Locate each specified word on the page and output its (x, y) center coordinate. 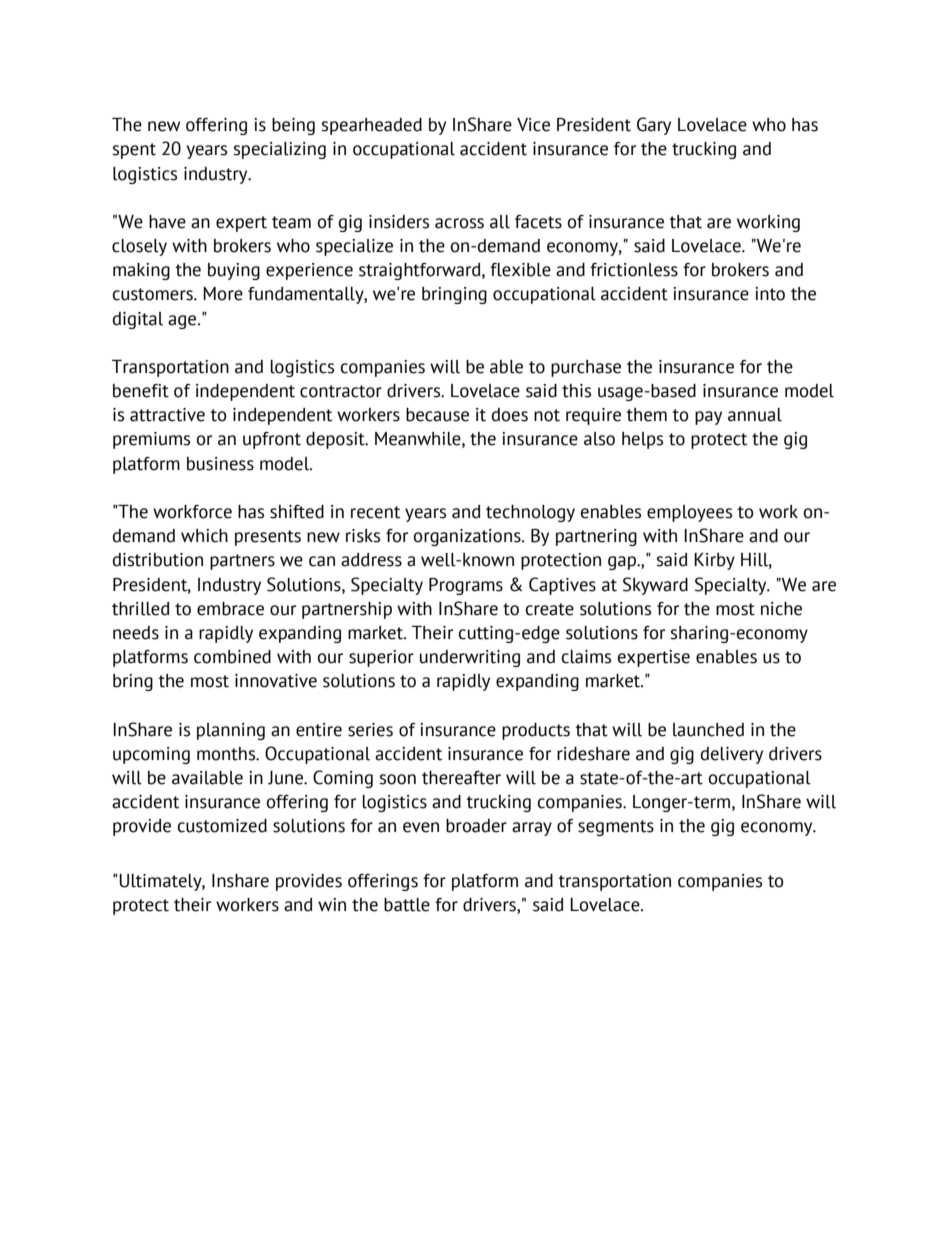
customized (222, 826)
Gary (654, 126)
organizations (468, 537)
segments (616, 828)
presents (268, 538)
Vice (533, 125)
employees (689, 513)
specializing (279, 150)
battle (407, 905)
